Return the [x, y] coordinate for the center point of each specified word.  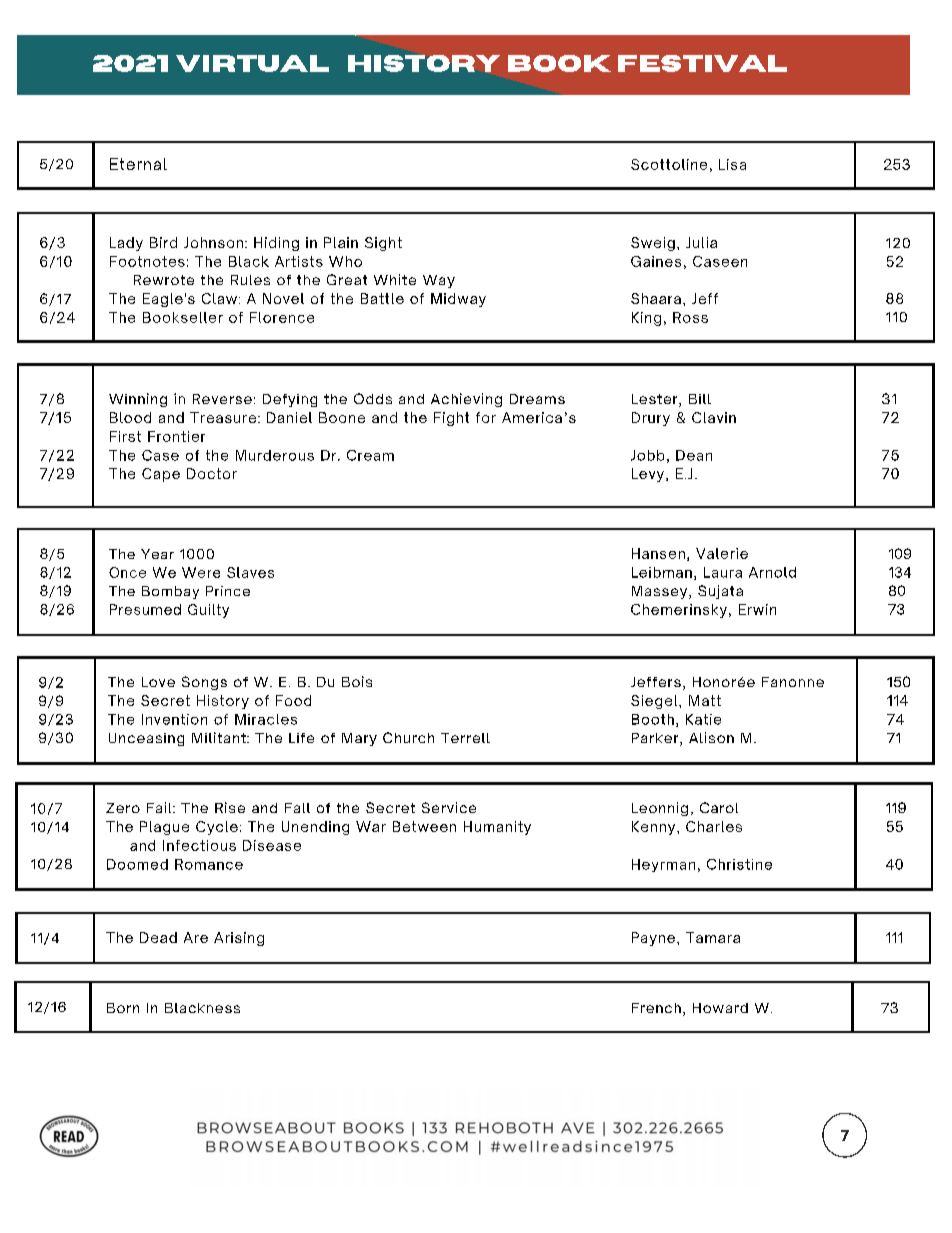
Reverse [222, 399]
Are [196, 937]
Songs [204, 683]
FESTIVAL [702, 63]
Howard [720, 1008]
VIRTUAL [252, 63]
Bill [700, 399]
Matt [705, 700]
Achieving [466, 400]
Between [424, 826]
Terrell [465, 738]
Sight [383, 244]
